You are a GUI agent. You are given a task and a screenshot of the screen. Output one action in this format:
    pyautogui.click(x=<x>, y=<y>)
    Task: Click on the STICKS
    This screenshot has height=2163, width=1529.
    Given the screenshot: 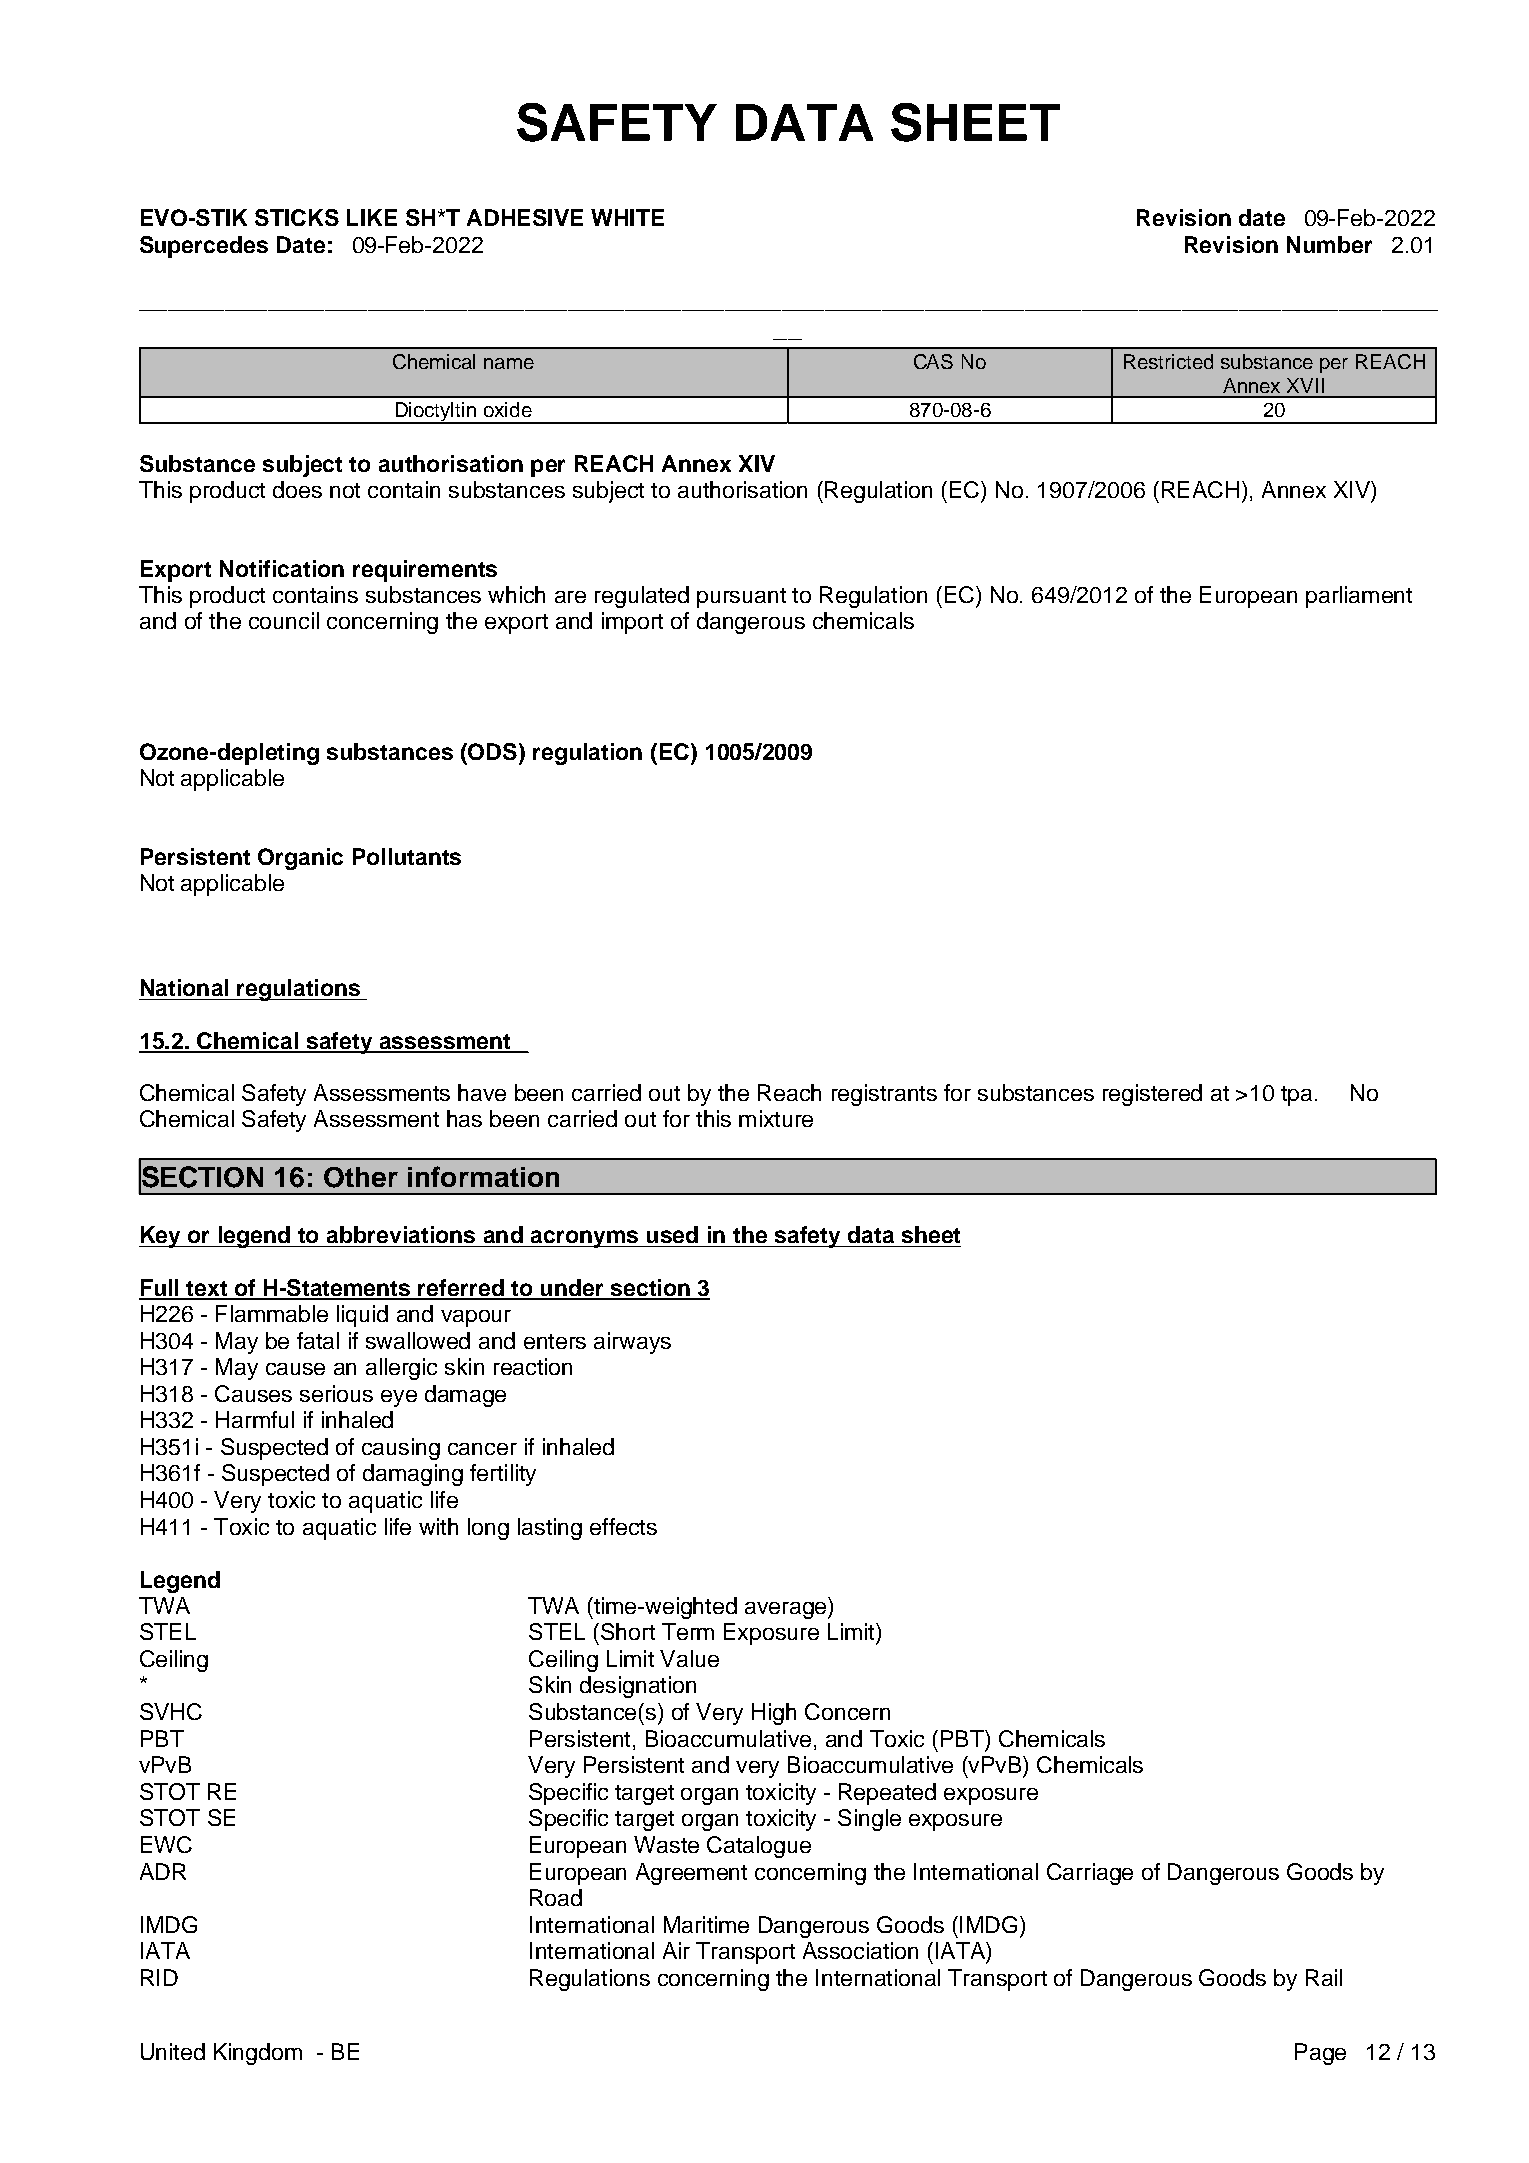 What is the action you would take?
    pyautogui.click(x=297, y=217)
